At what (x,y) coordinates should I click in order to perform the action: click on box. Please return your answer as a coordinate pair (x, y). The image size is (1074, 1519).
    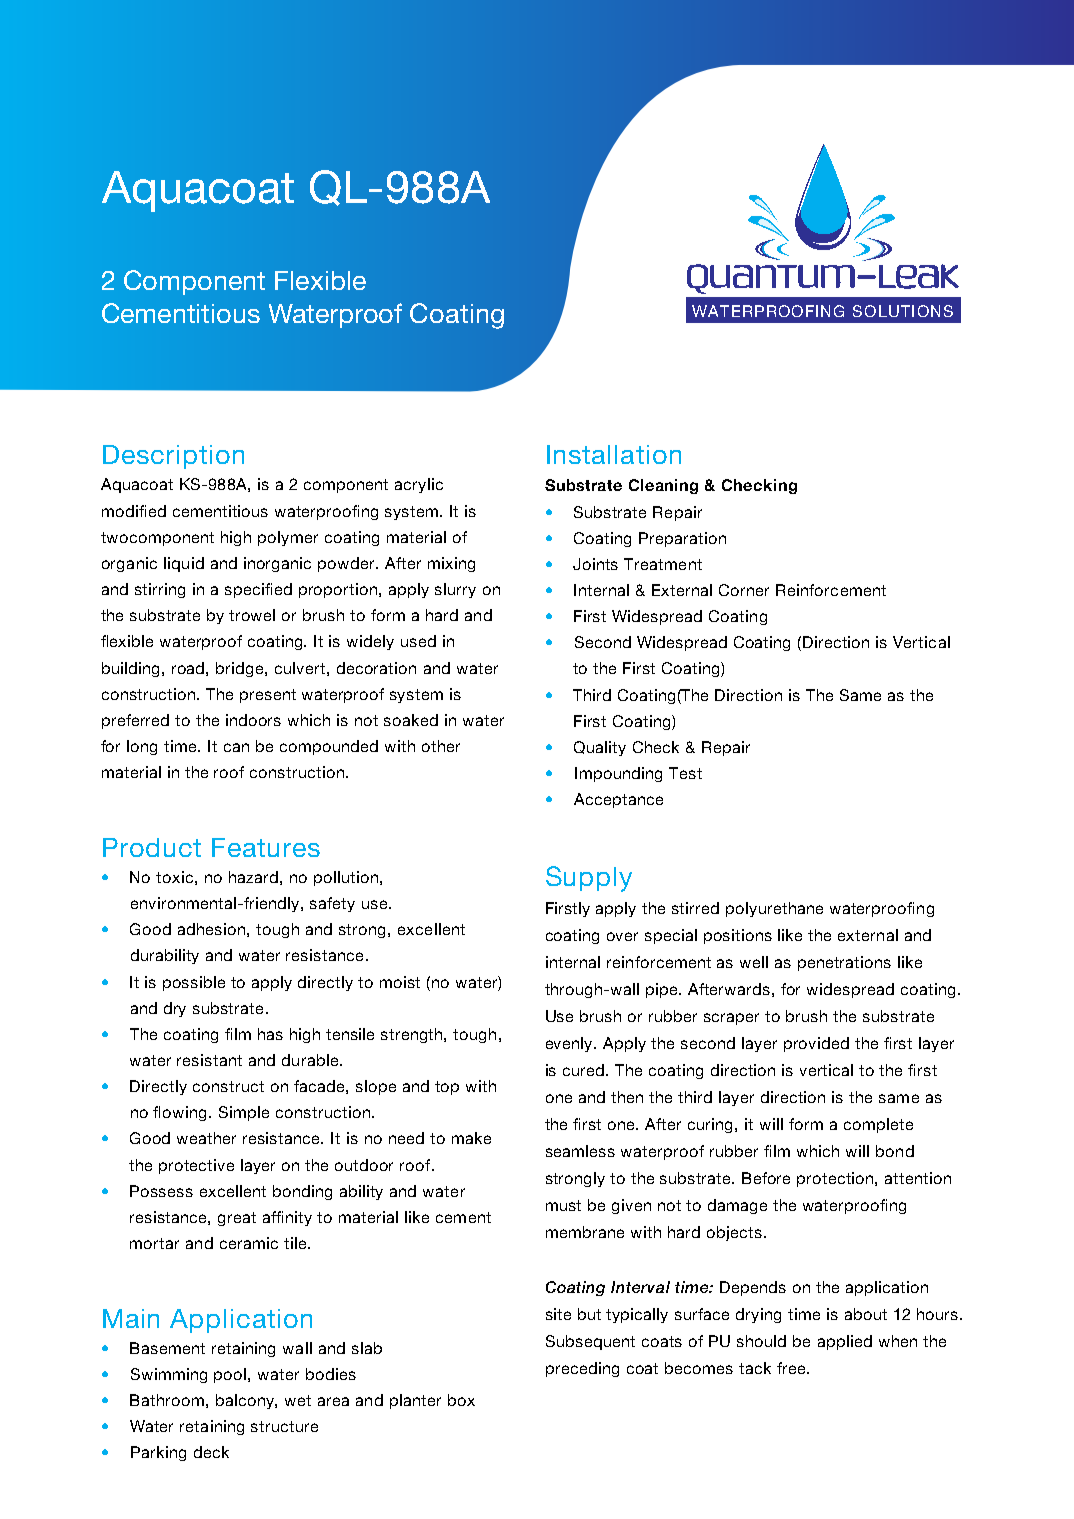
    Looking at the image, I should click on (461, 1400).
